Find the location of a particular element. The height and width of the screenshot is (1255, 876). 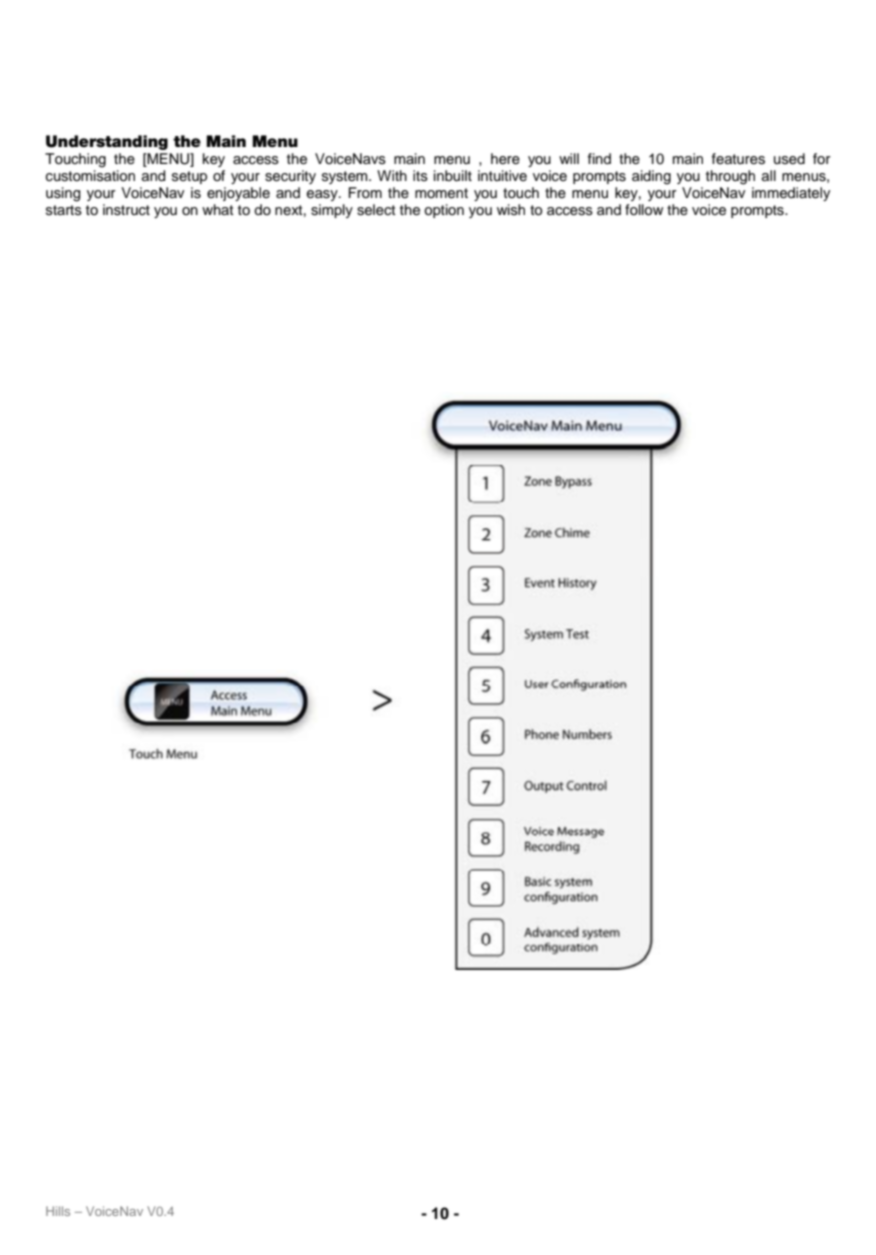

inbuilt is located at coordinates (453, 176).
